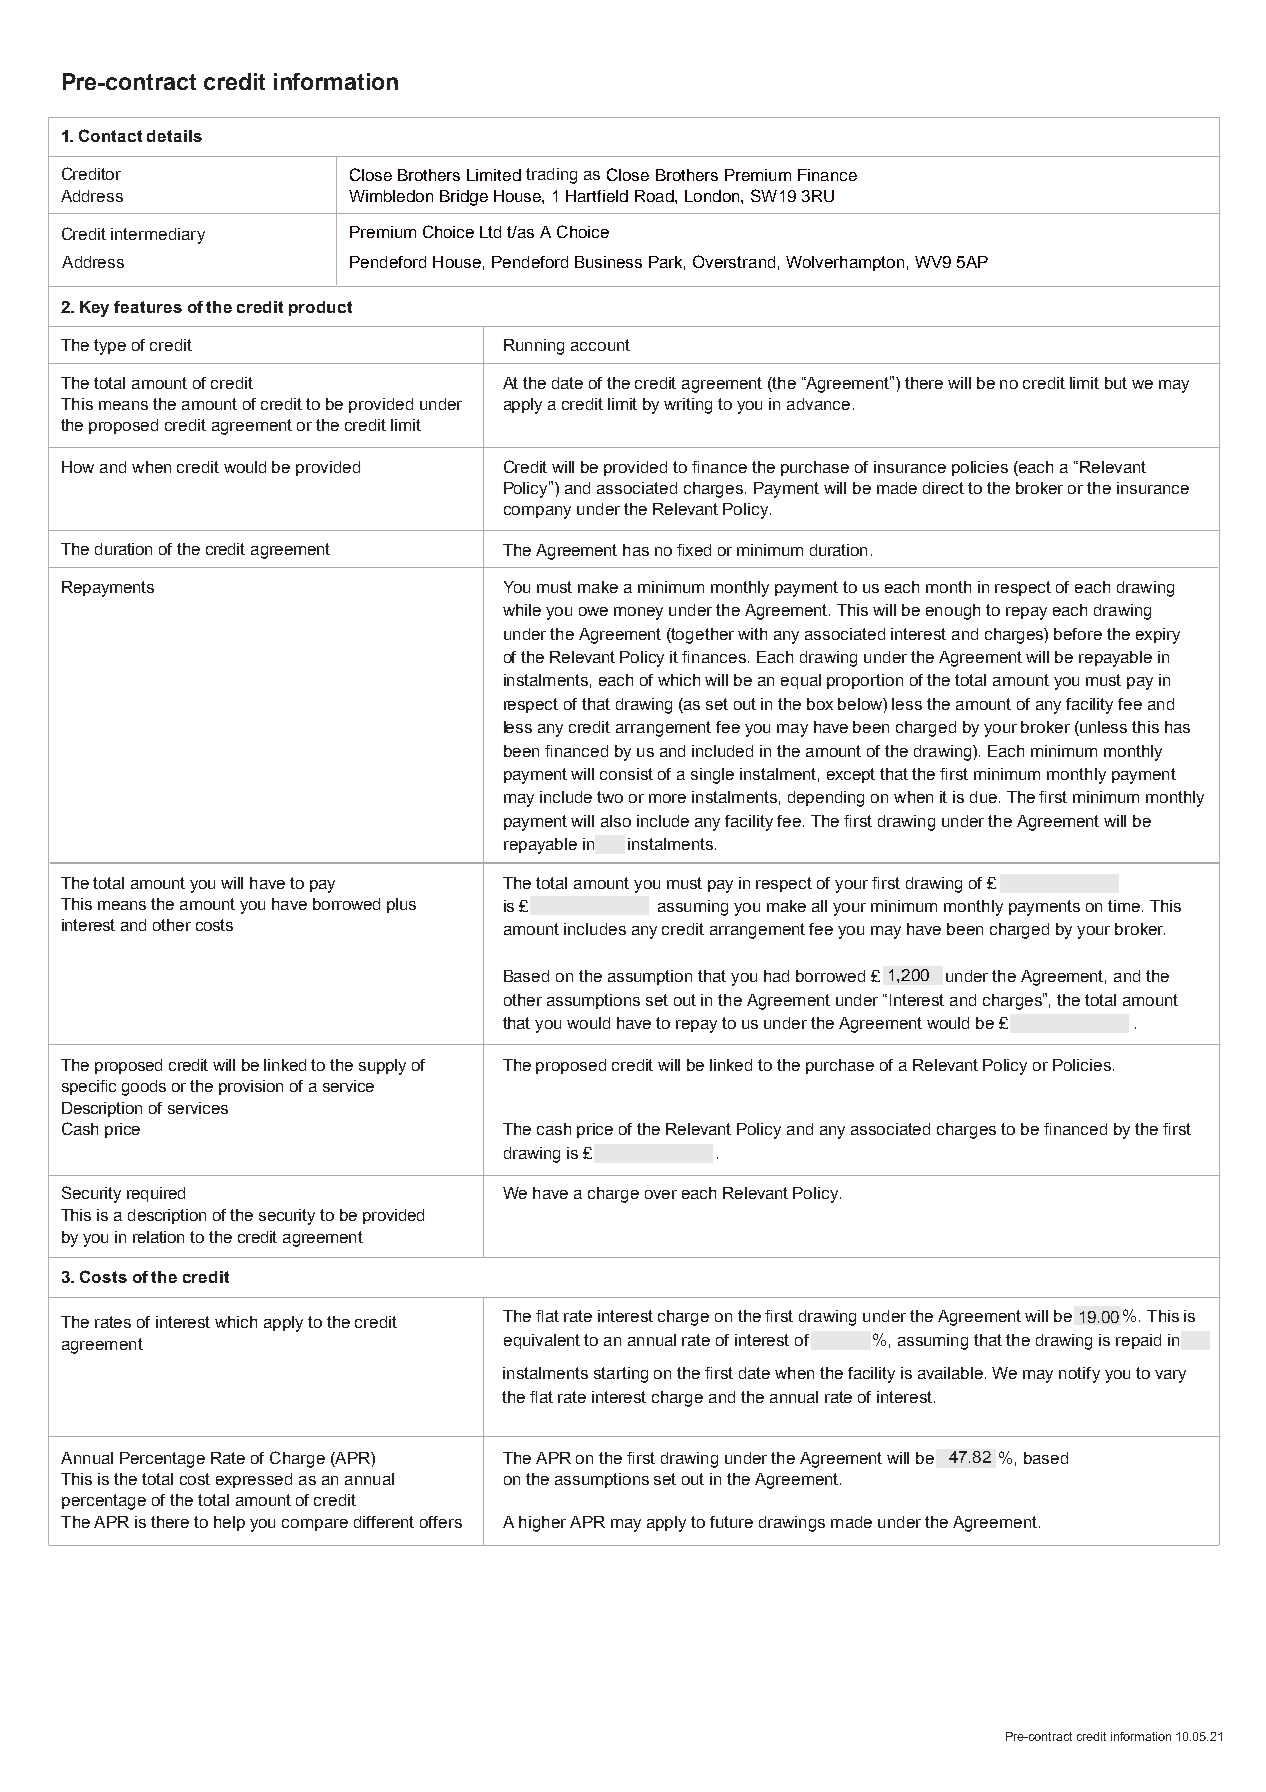 The image size is (1266, 1792). Describe the element at coordinates (1125, 906) in the page. I see `time` at that location.
